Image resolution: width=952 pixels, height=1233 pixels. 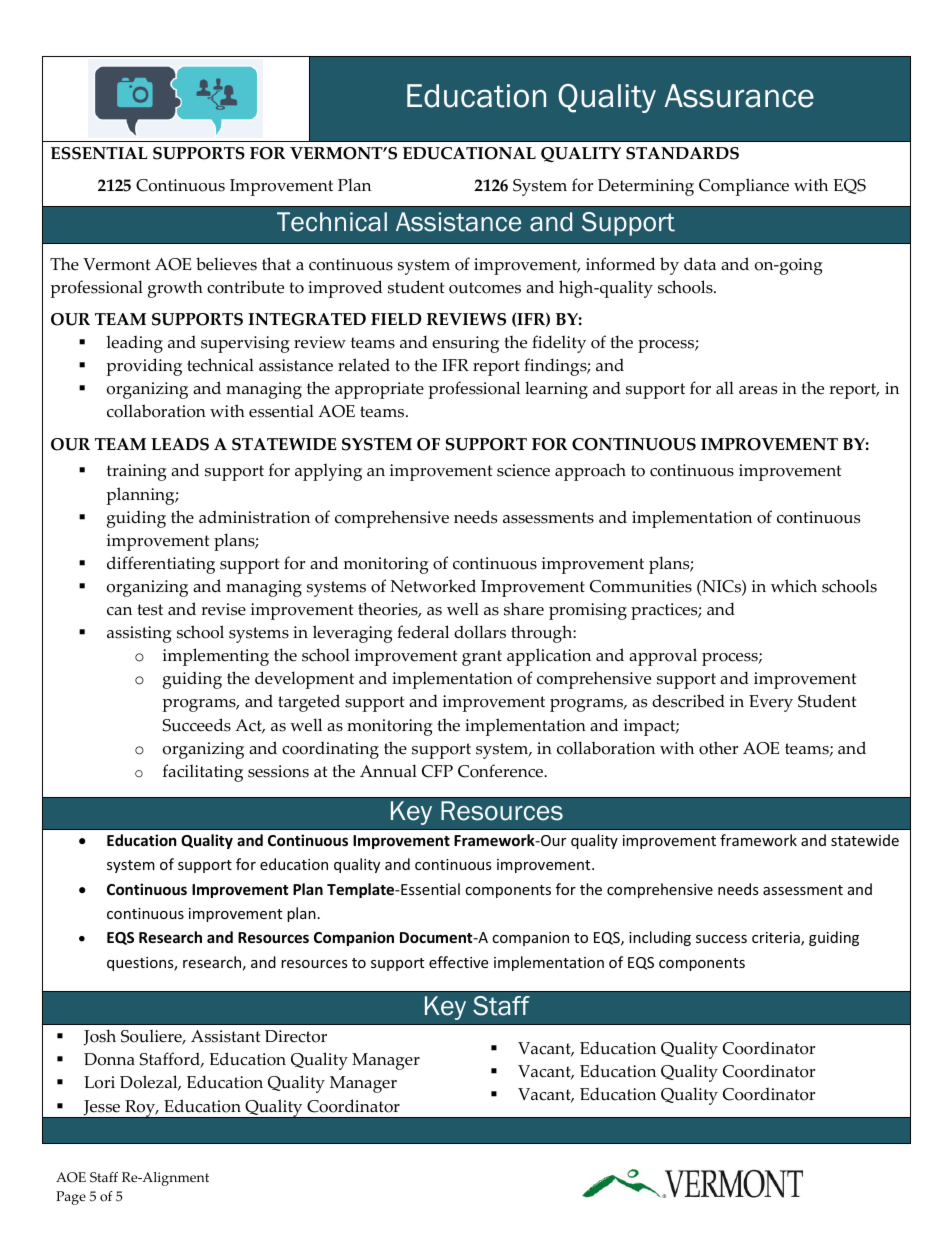 What do you see at coordinates (523, 470) in the screenshot?
I see `science` at bounding box center [523, 470].
